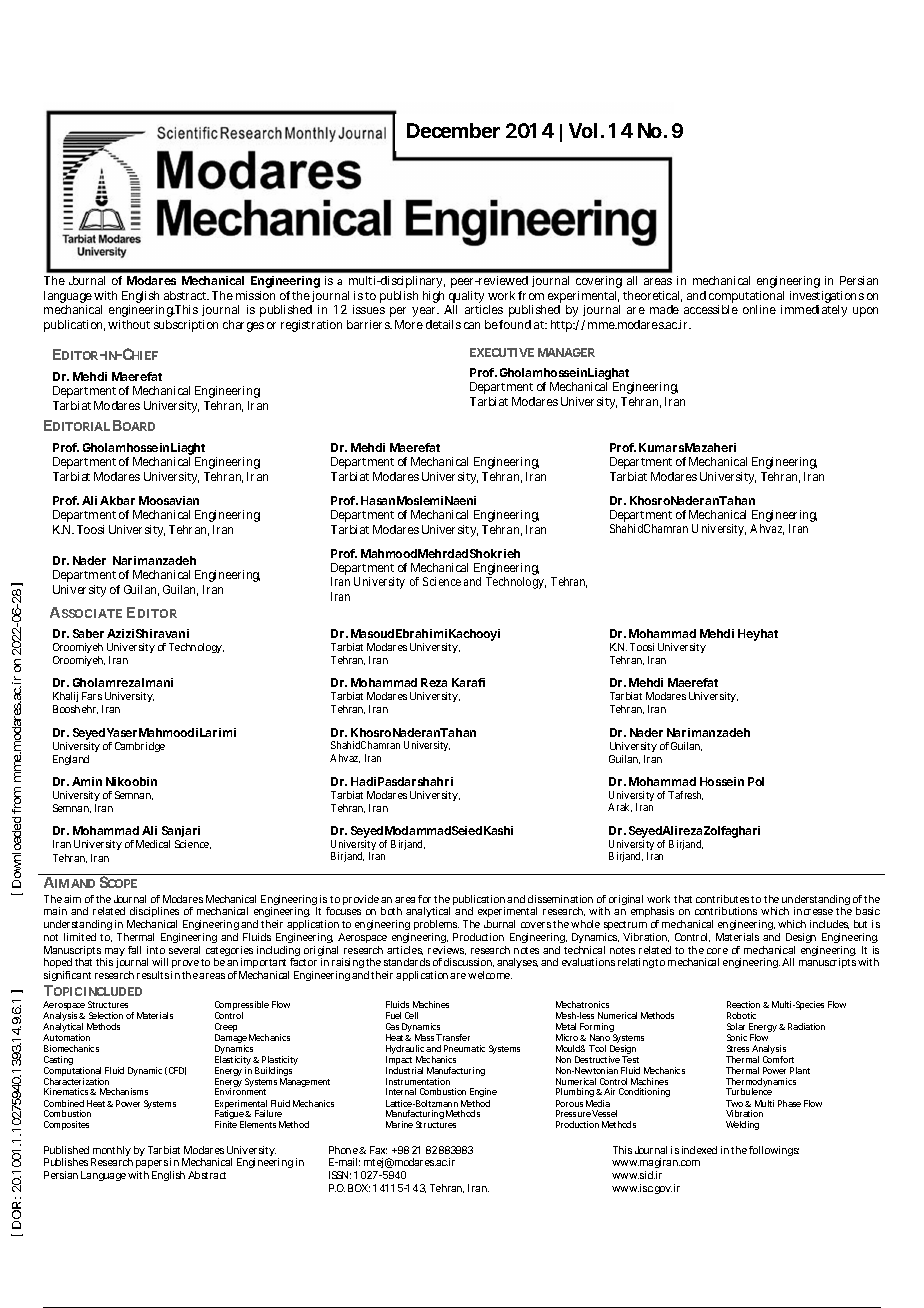 The image size is (924, 1308). I want to click on Pol, so click(756, 781).
